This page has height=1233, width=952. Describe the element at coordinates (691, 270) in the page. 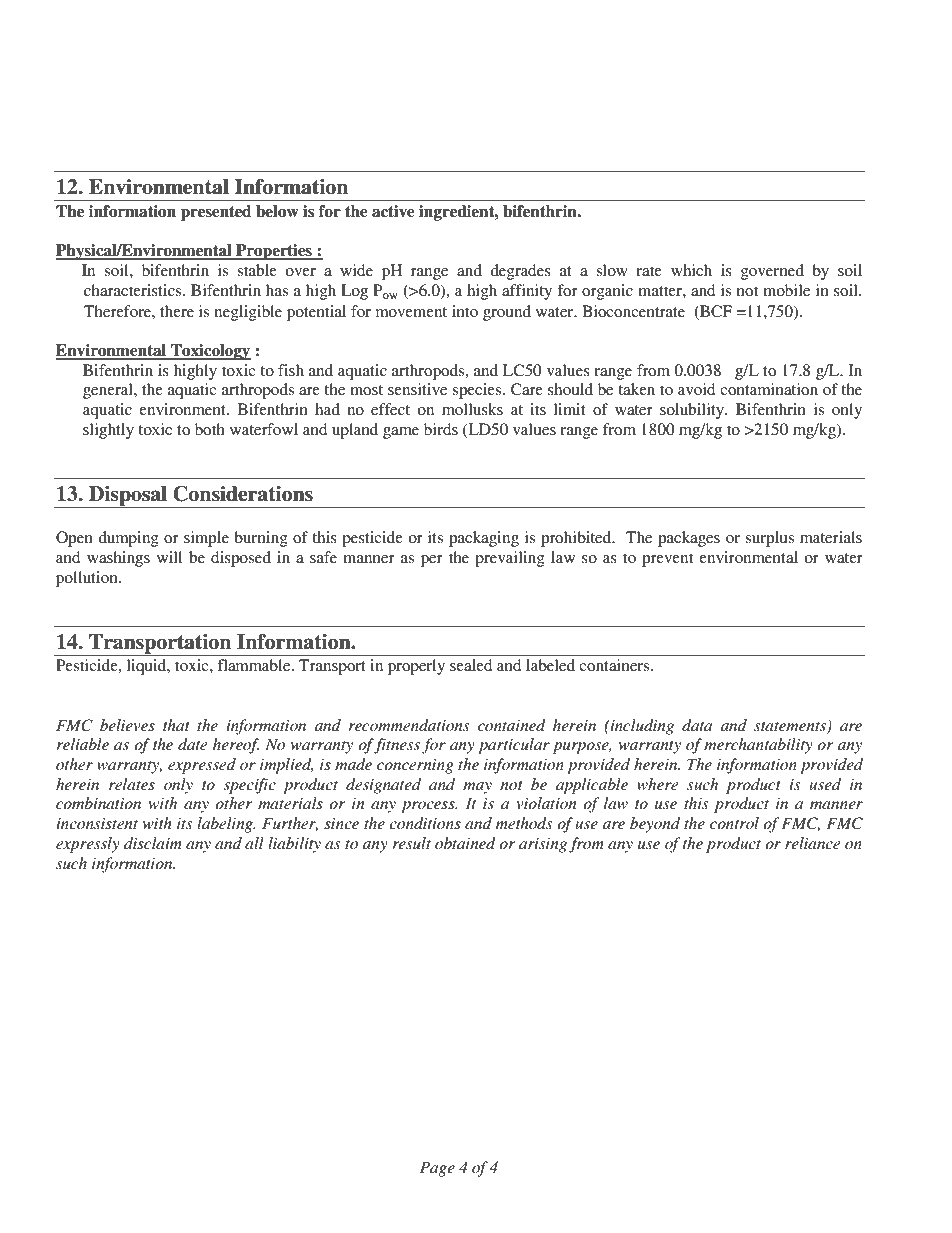

I see `which` at that location.
